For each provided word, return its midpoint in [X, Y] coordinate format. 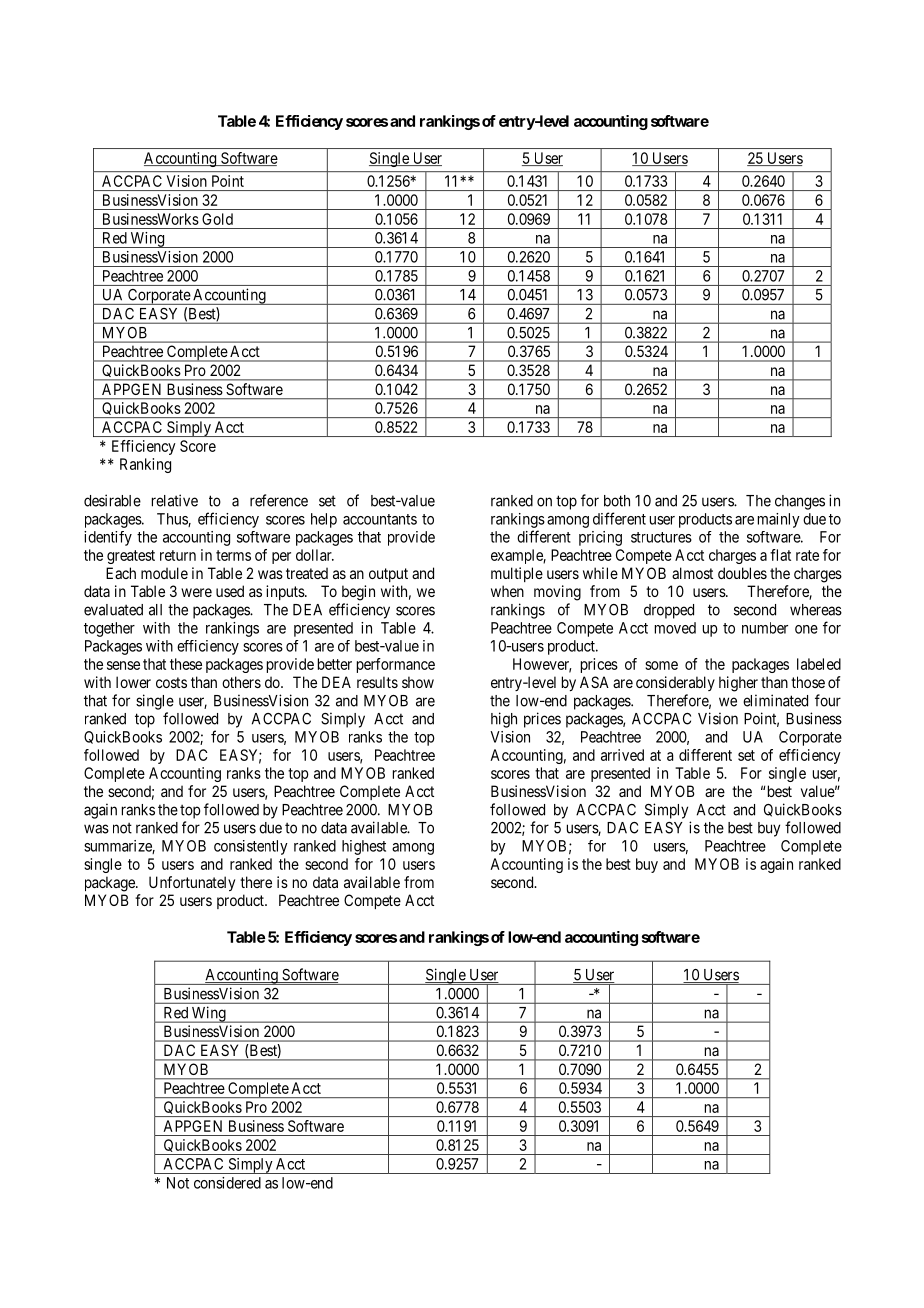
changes [800, 502]
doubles [742, 573]
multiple [517, 574]
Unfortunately [192, 883]
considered [227, 1183]
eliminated [775, 700]
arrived [622, 755]
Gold [217, 219]
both [617, 501]
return [178, 555]
